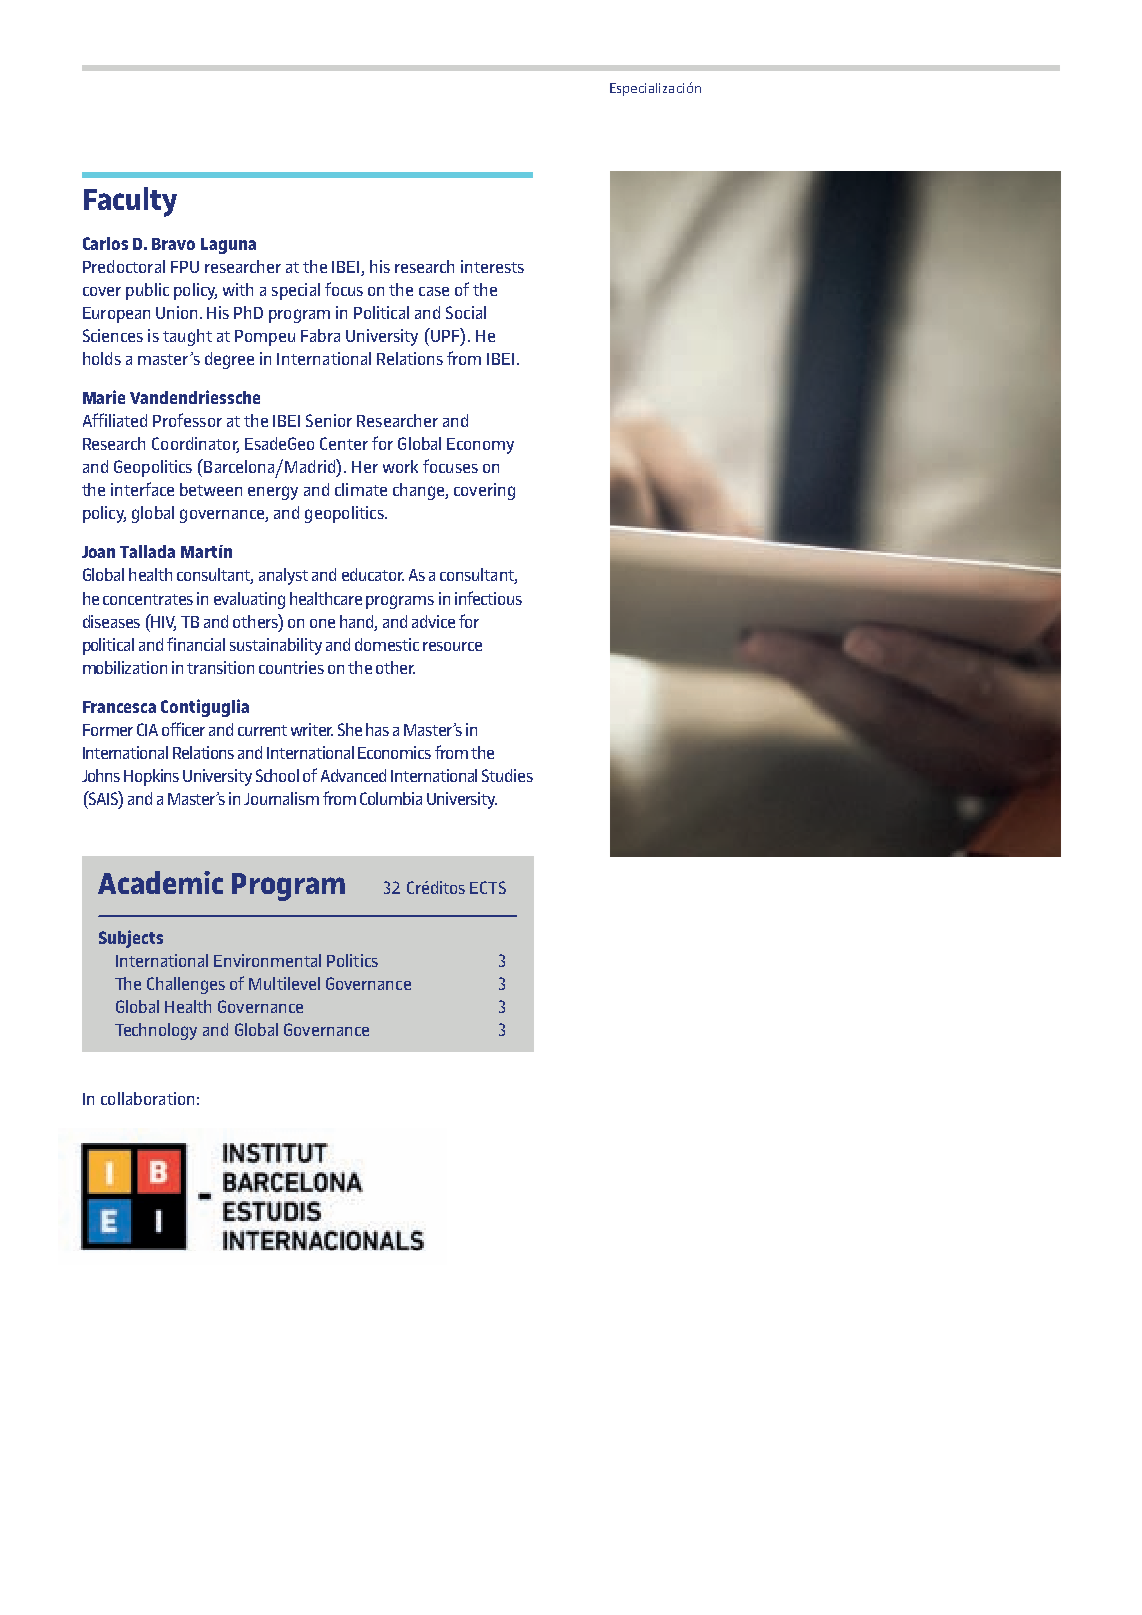  I want to click on Laguna, so click(228, 246).
